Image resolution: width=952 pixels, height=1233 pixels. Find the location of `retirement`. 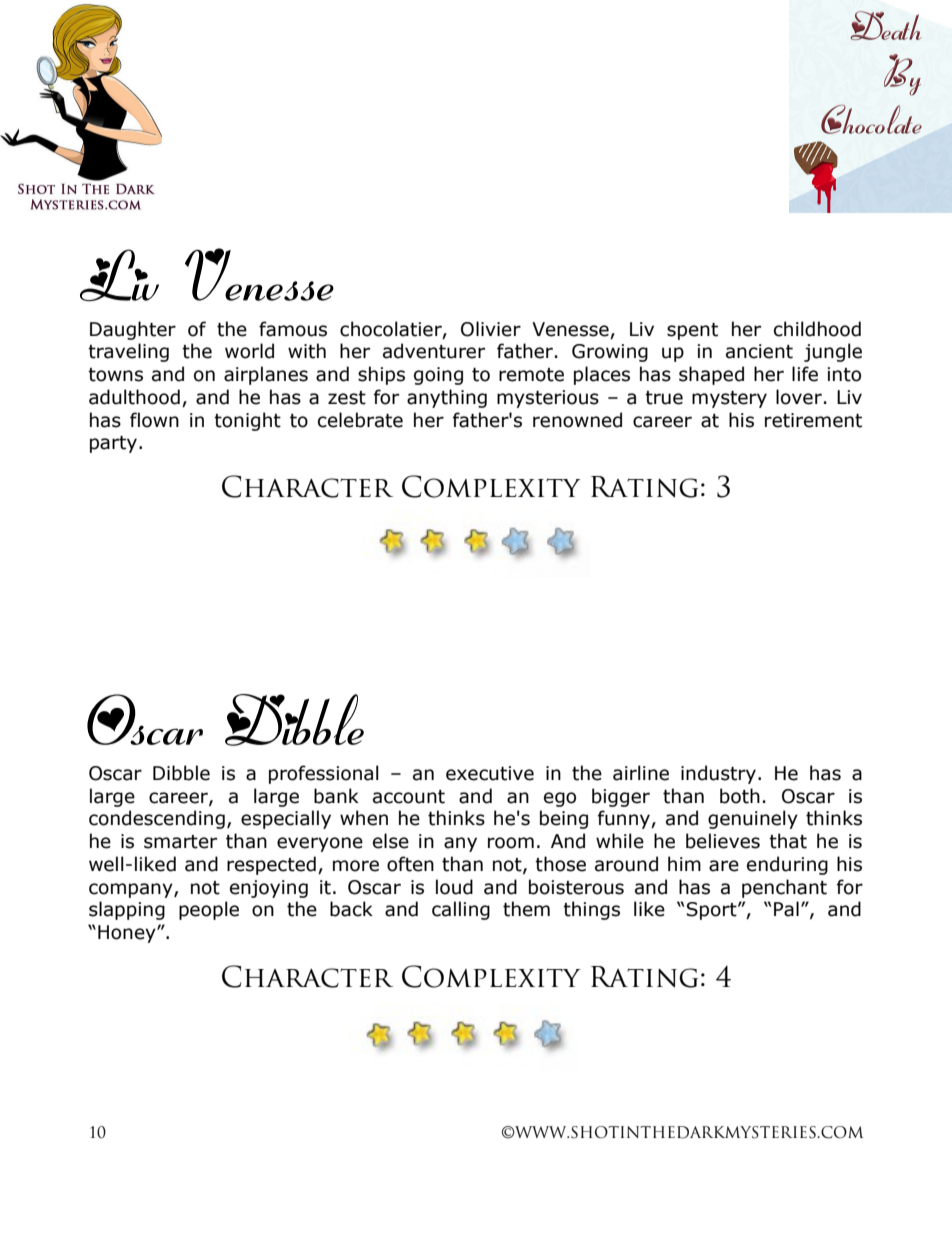

retirement is located at coordinates (813, 420).
